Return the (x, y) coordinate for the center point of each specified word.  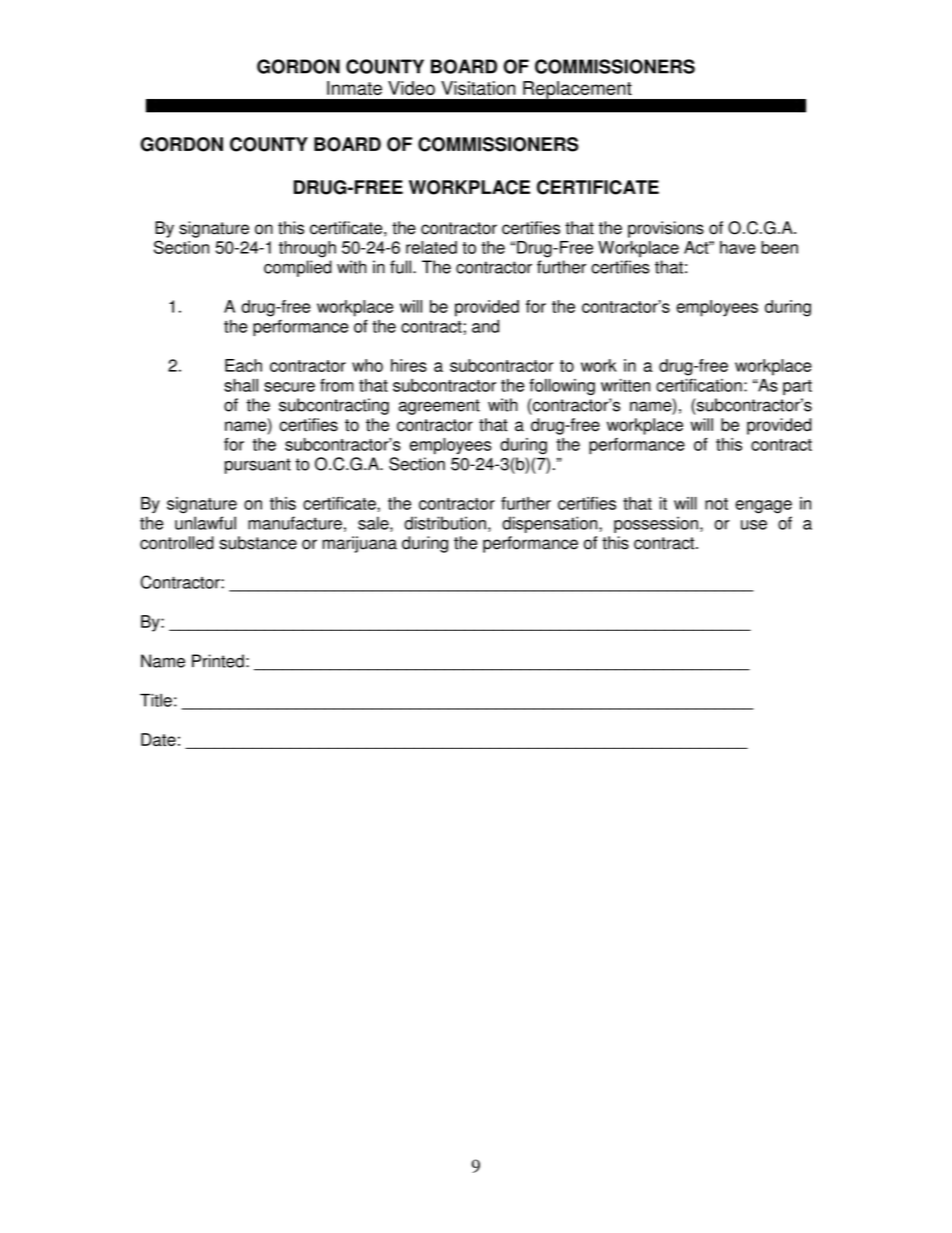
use (754, 525)
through (307, 249)
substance (258, 543)
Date (158, 739)
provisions (666, 229)
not (716, 504)
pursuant (258, 466)
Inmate (354, 88)
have (738, 247)
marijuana (359, 544)
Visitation (478, 88)
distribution (445, 523)
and (485, 326)
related (431, 247)
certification (699, 385)
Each (243, 365)
